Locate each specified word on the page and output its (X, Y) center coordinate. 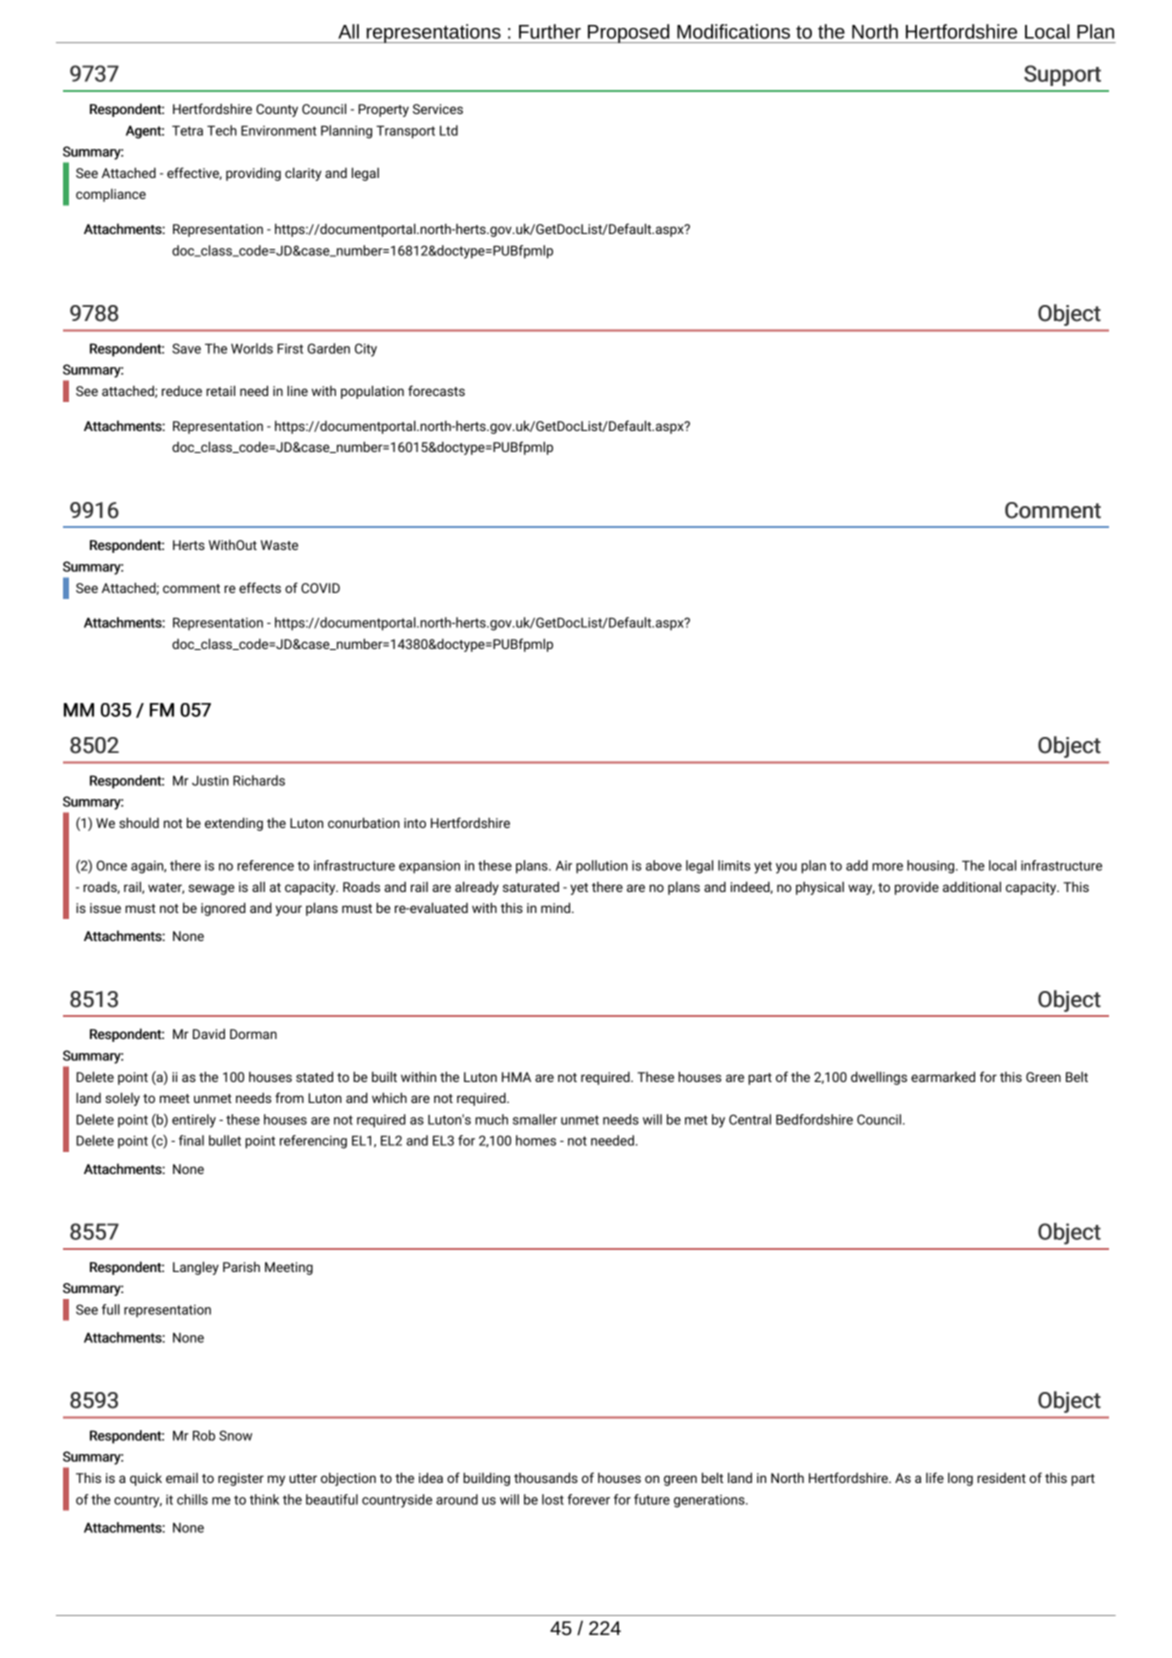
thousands (546, 1477)
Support (1062, 75)
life (935, 1477)
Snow (235, 1435)
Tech (222, 130)
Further (550, 31)
